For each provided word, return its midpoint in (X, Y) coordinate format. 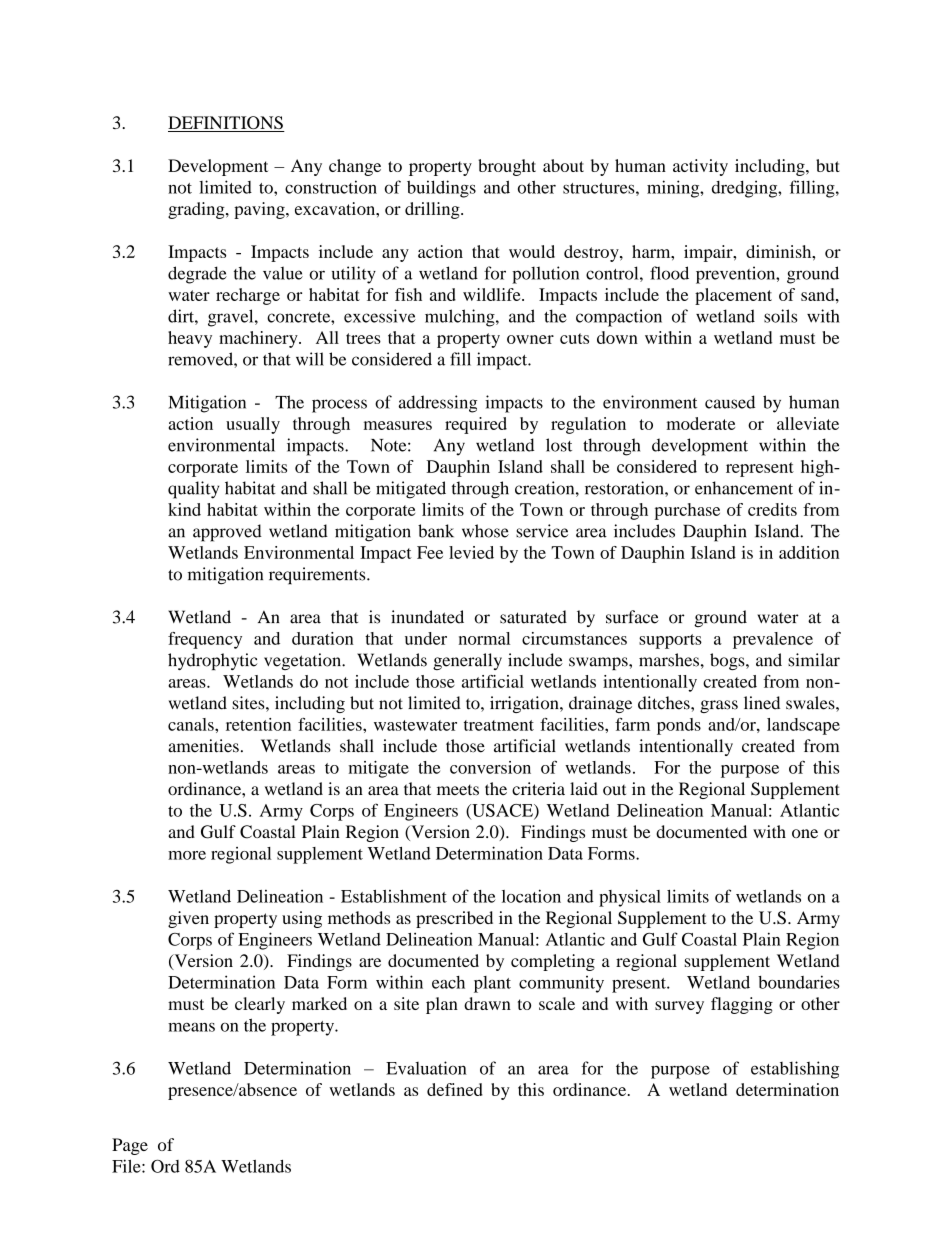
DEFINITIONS (226, 124)
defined (455, 1089)
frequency (205, 640)
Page (130, 1146)
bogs (728, 661)
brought (507, 167)
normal (484, 638)
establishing (795, 1070)
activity (700, 167)
